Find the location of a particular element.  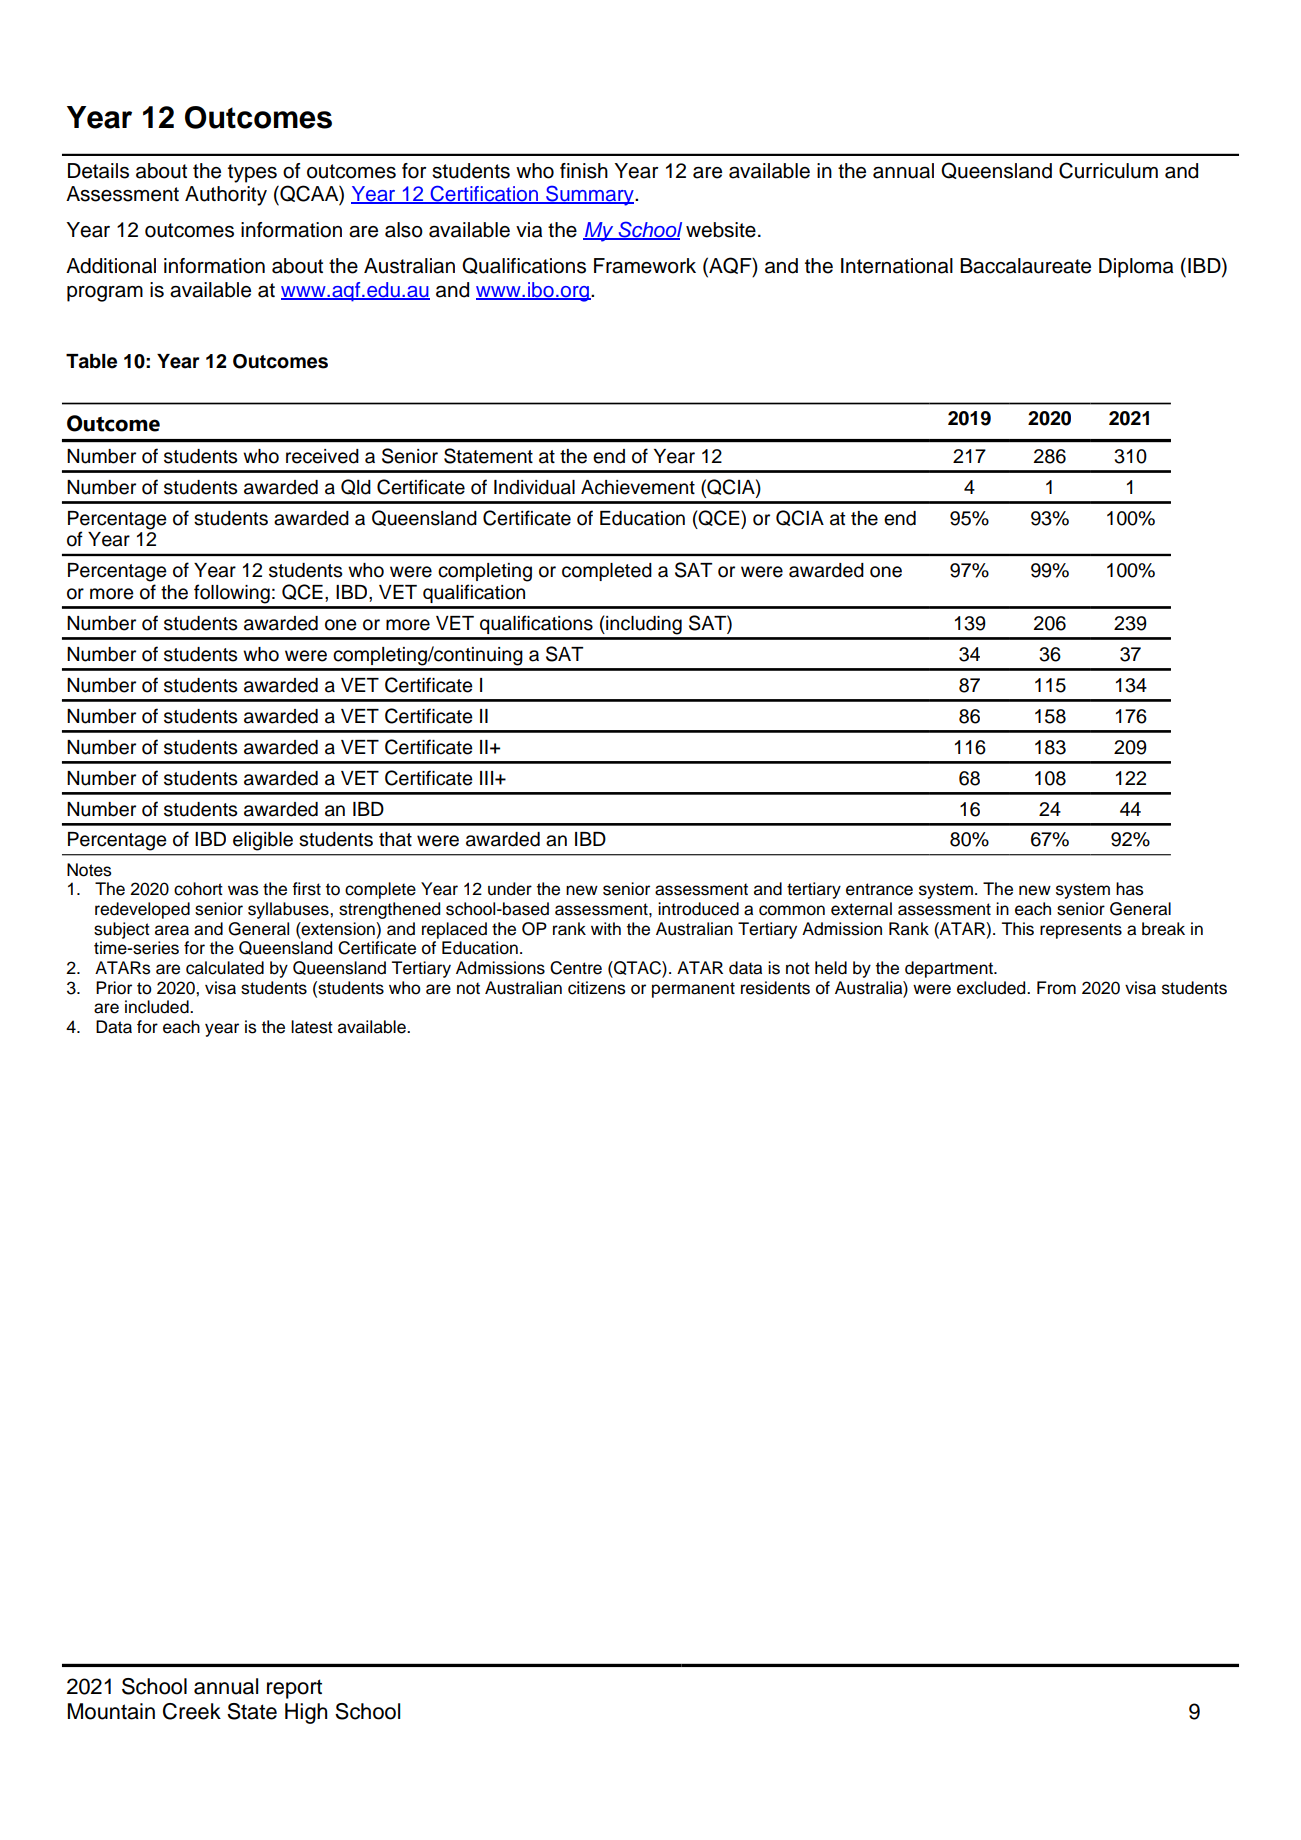

introduced is located at coordinates (698, 909).
